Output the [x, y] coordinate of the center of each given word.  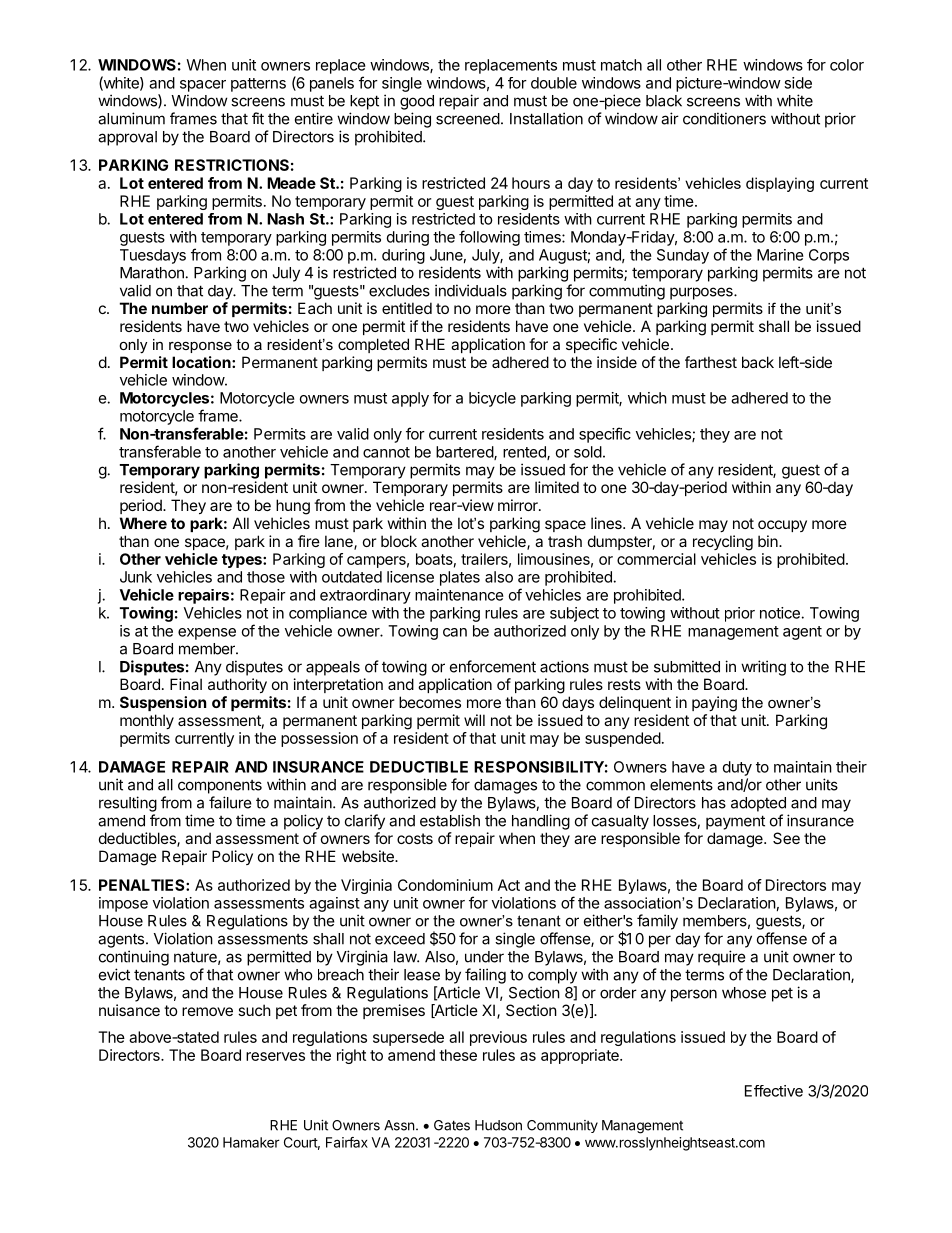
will [474, 720]
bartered [465, 453]
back [758, 362]
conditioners [724, 118]
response [200, 347]
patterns [258, 85]
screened [468, 119]
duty [737, 768]
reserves [275, 1056]
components [220, 787]
